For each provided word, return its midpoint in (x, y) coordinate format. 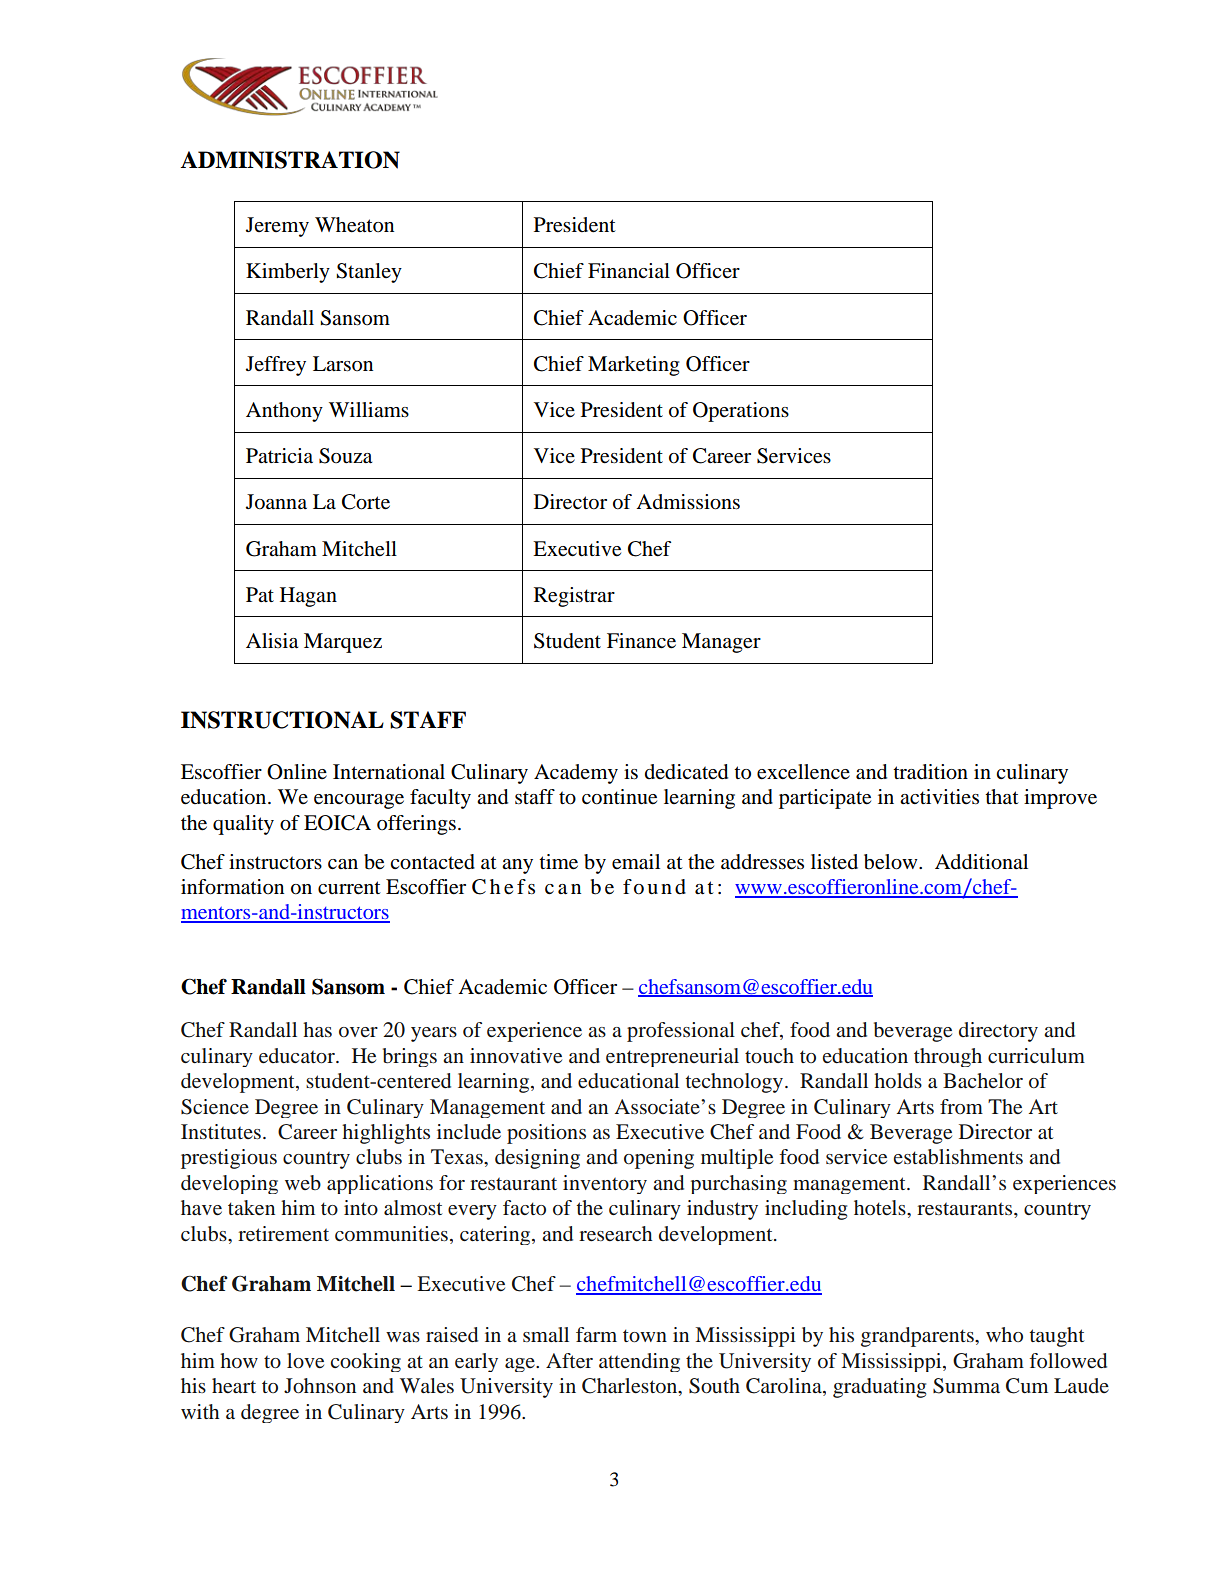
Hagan (308, 597)
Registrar (574, 597)
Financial (629, 270)
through (948, 1057)
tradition (930, 772)
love (305, 1361)
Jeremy (277, 227)
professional (681, 1032)
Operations (741, 412)
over (358, 1032)
